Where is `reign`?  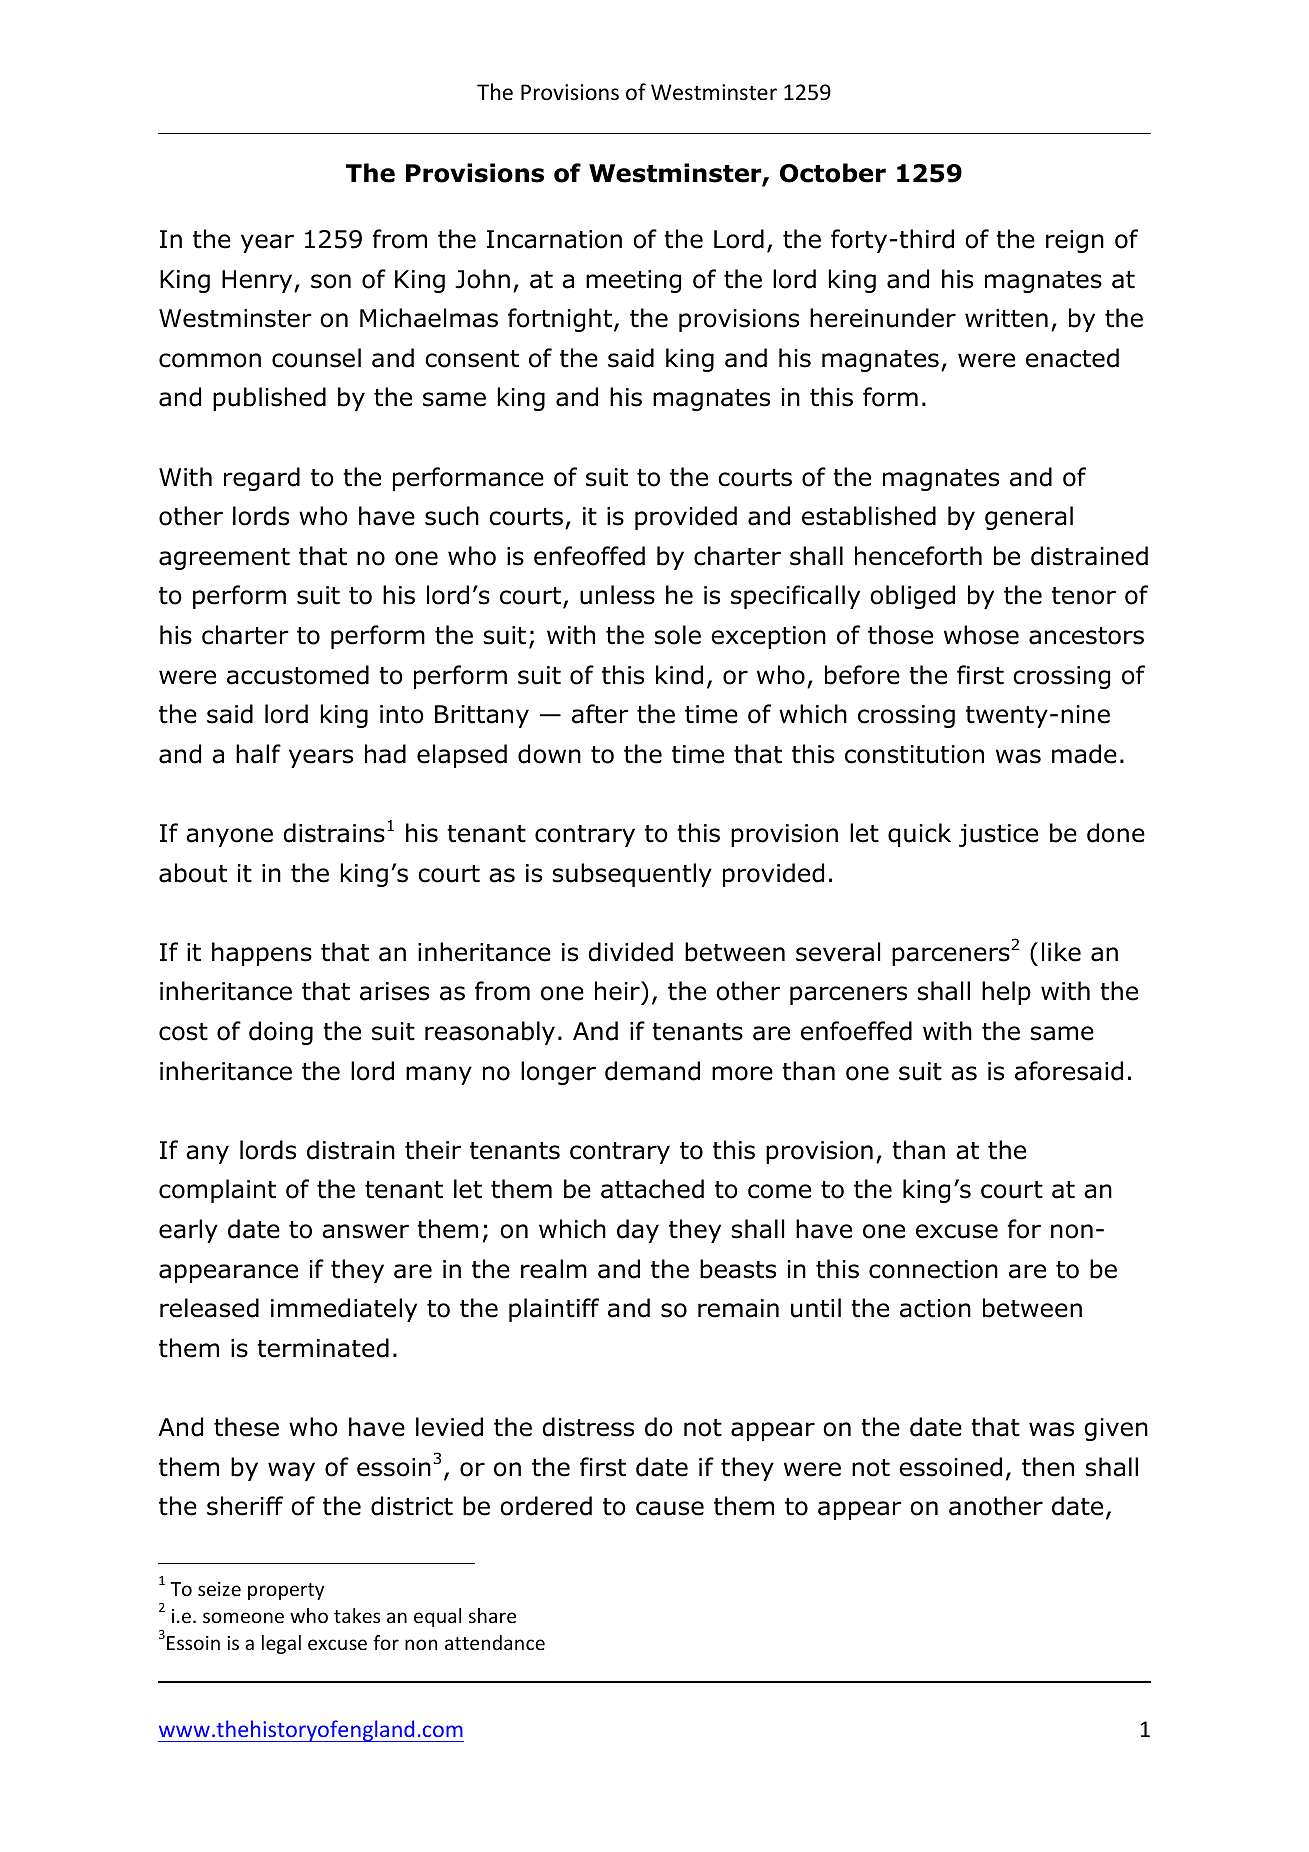
reign is located at coordinates (1075, 241).
